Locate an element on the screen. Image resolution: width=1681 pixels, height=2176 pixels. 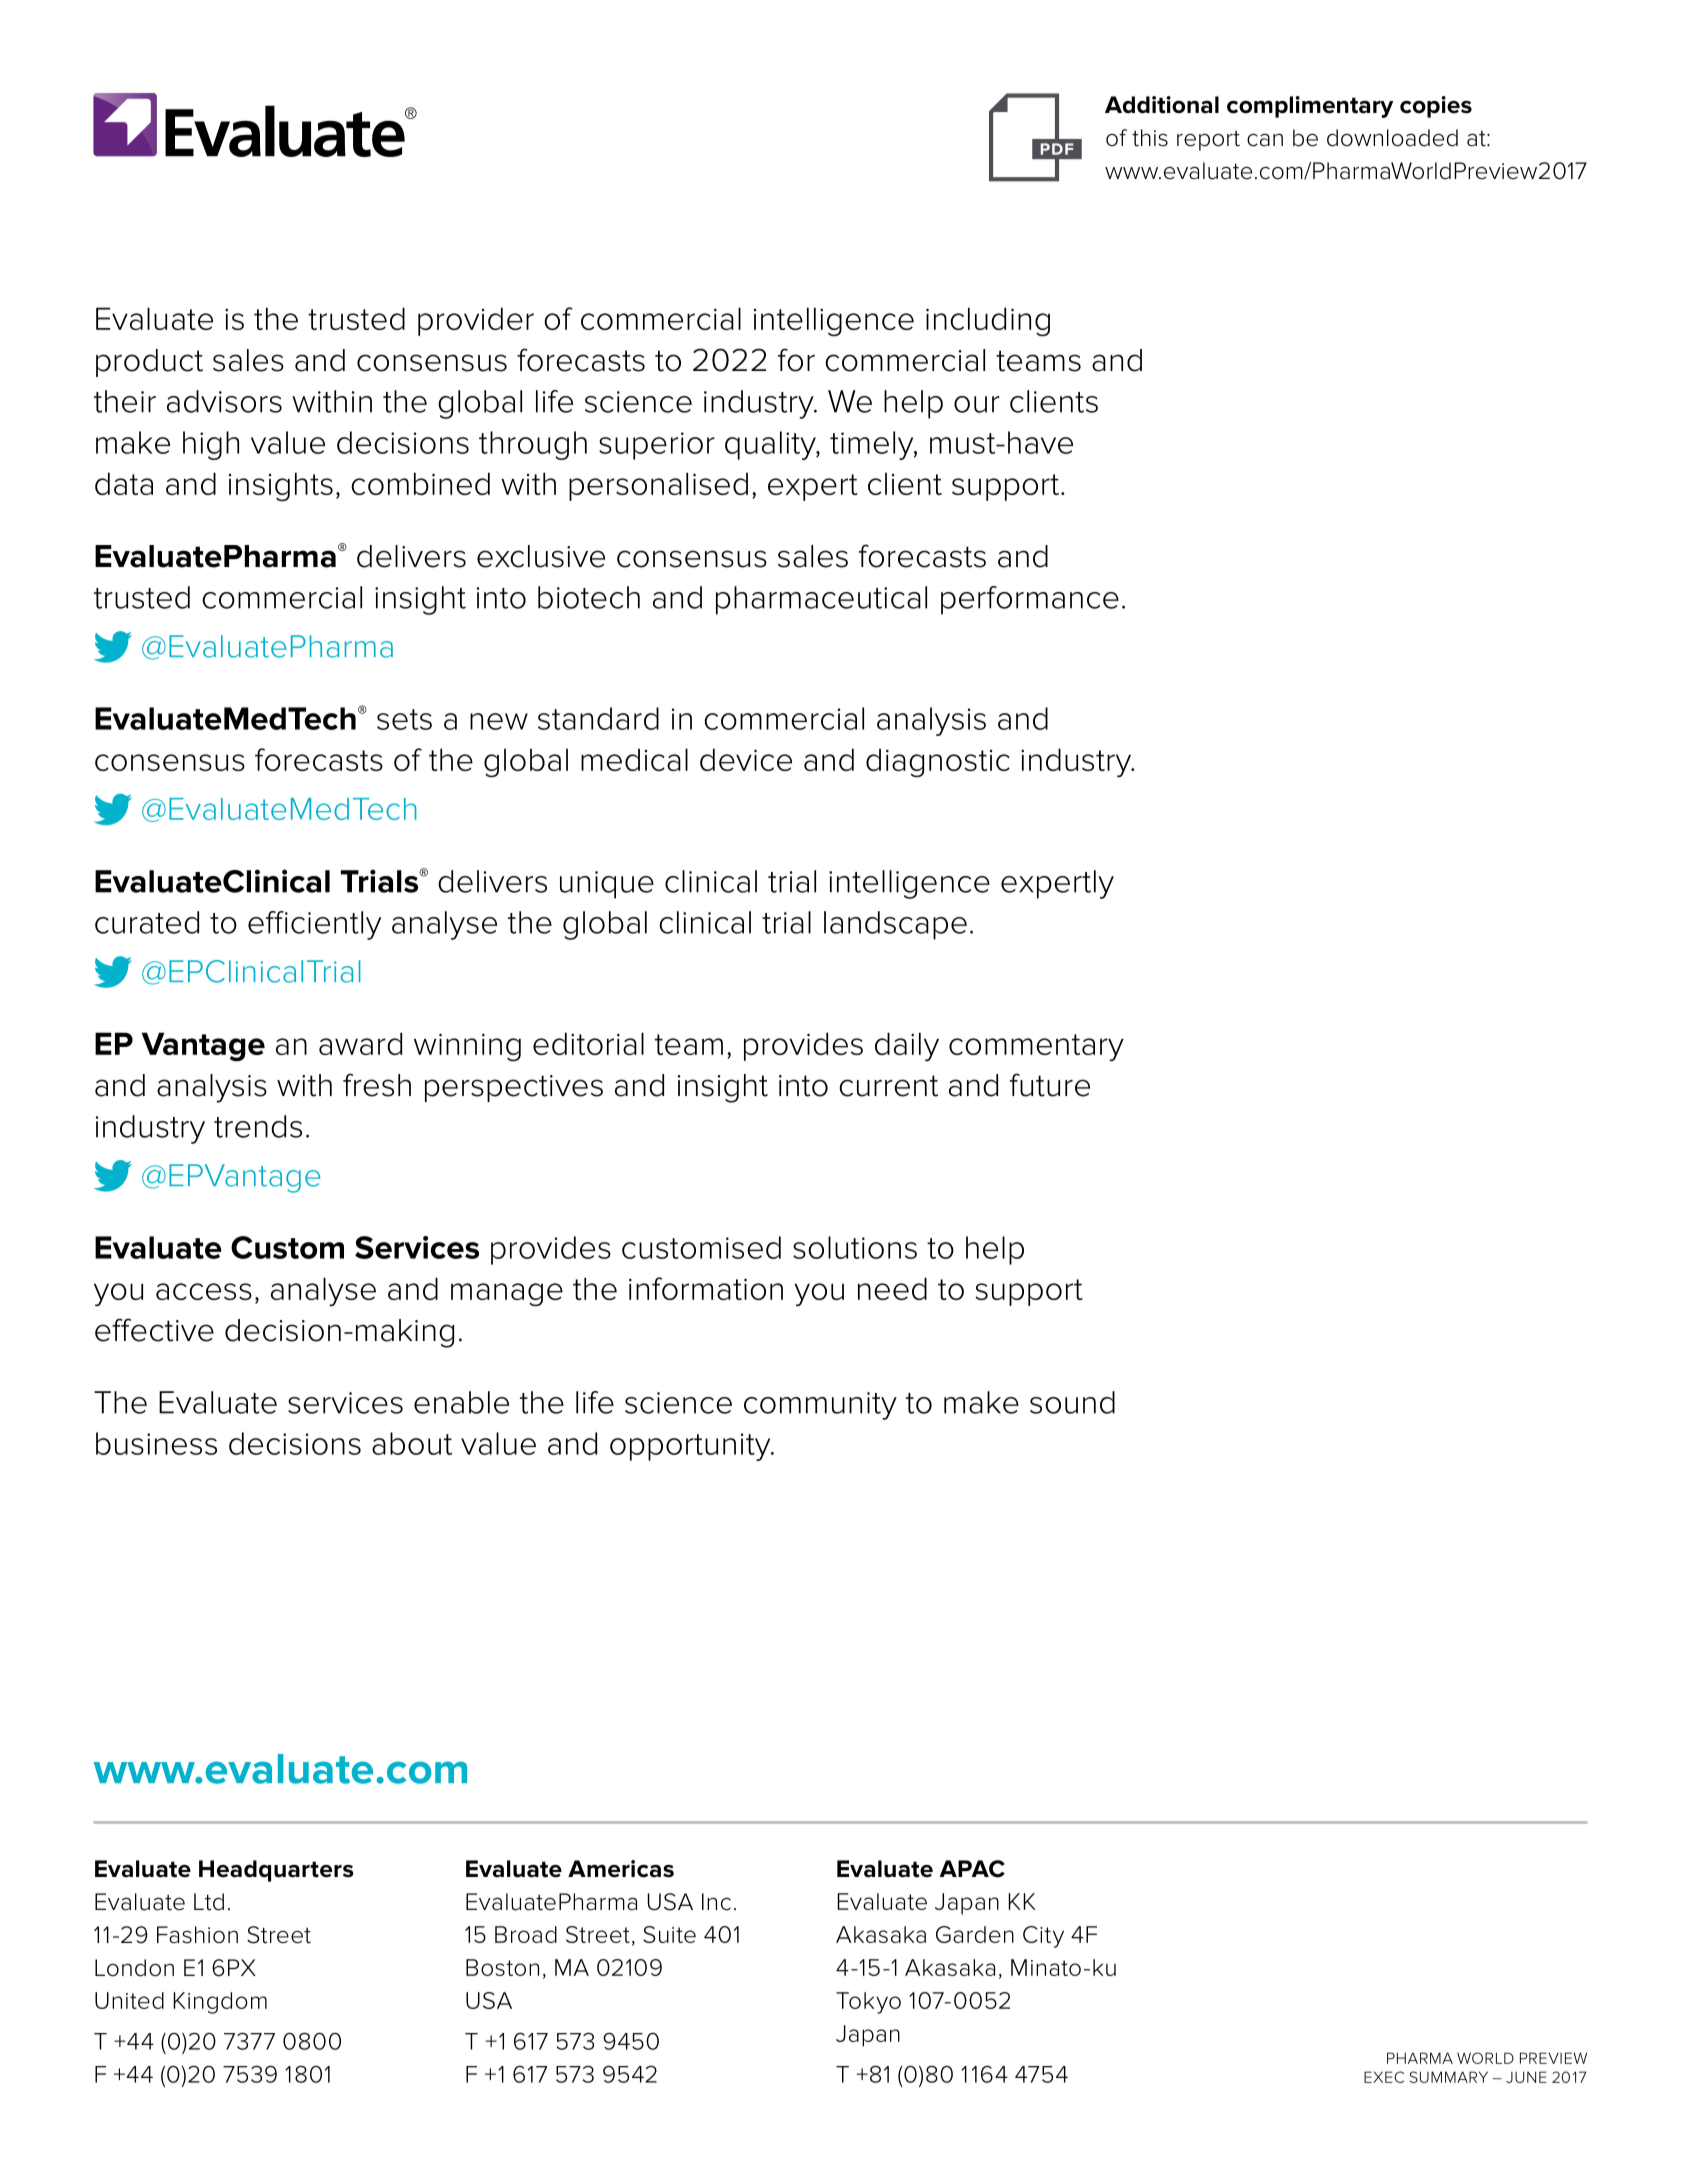
trends is located at coordinates (258, 1126).
